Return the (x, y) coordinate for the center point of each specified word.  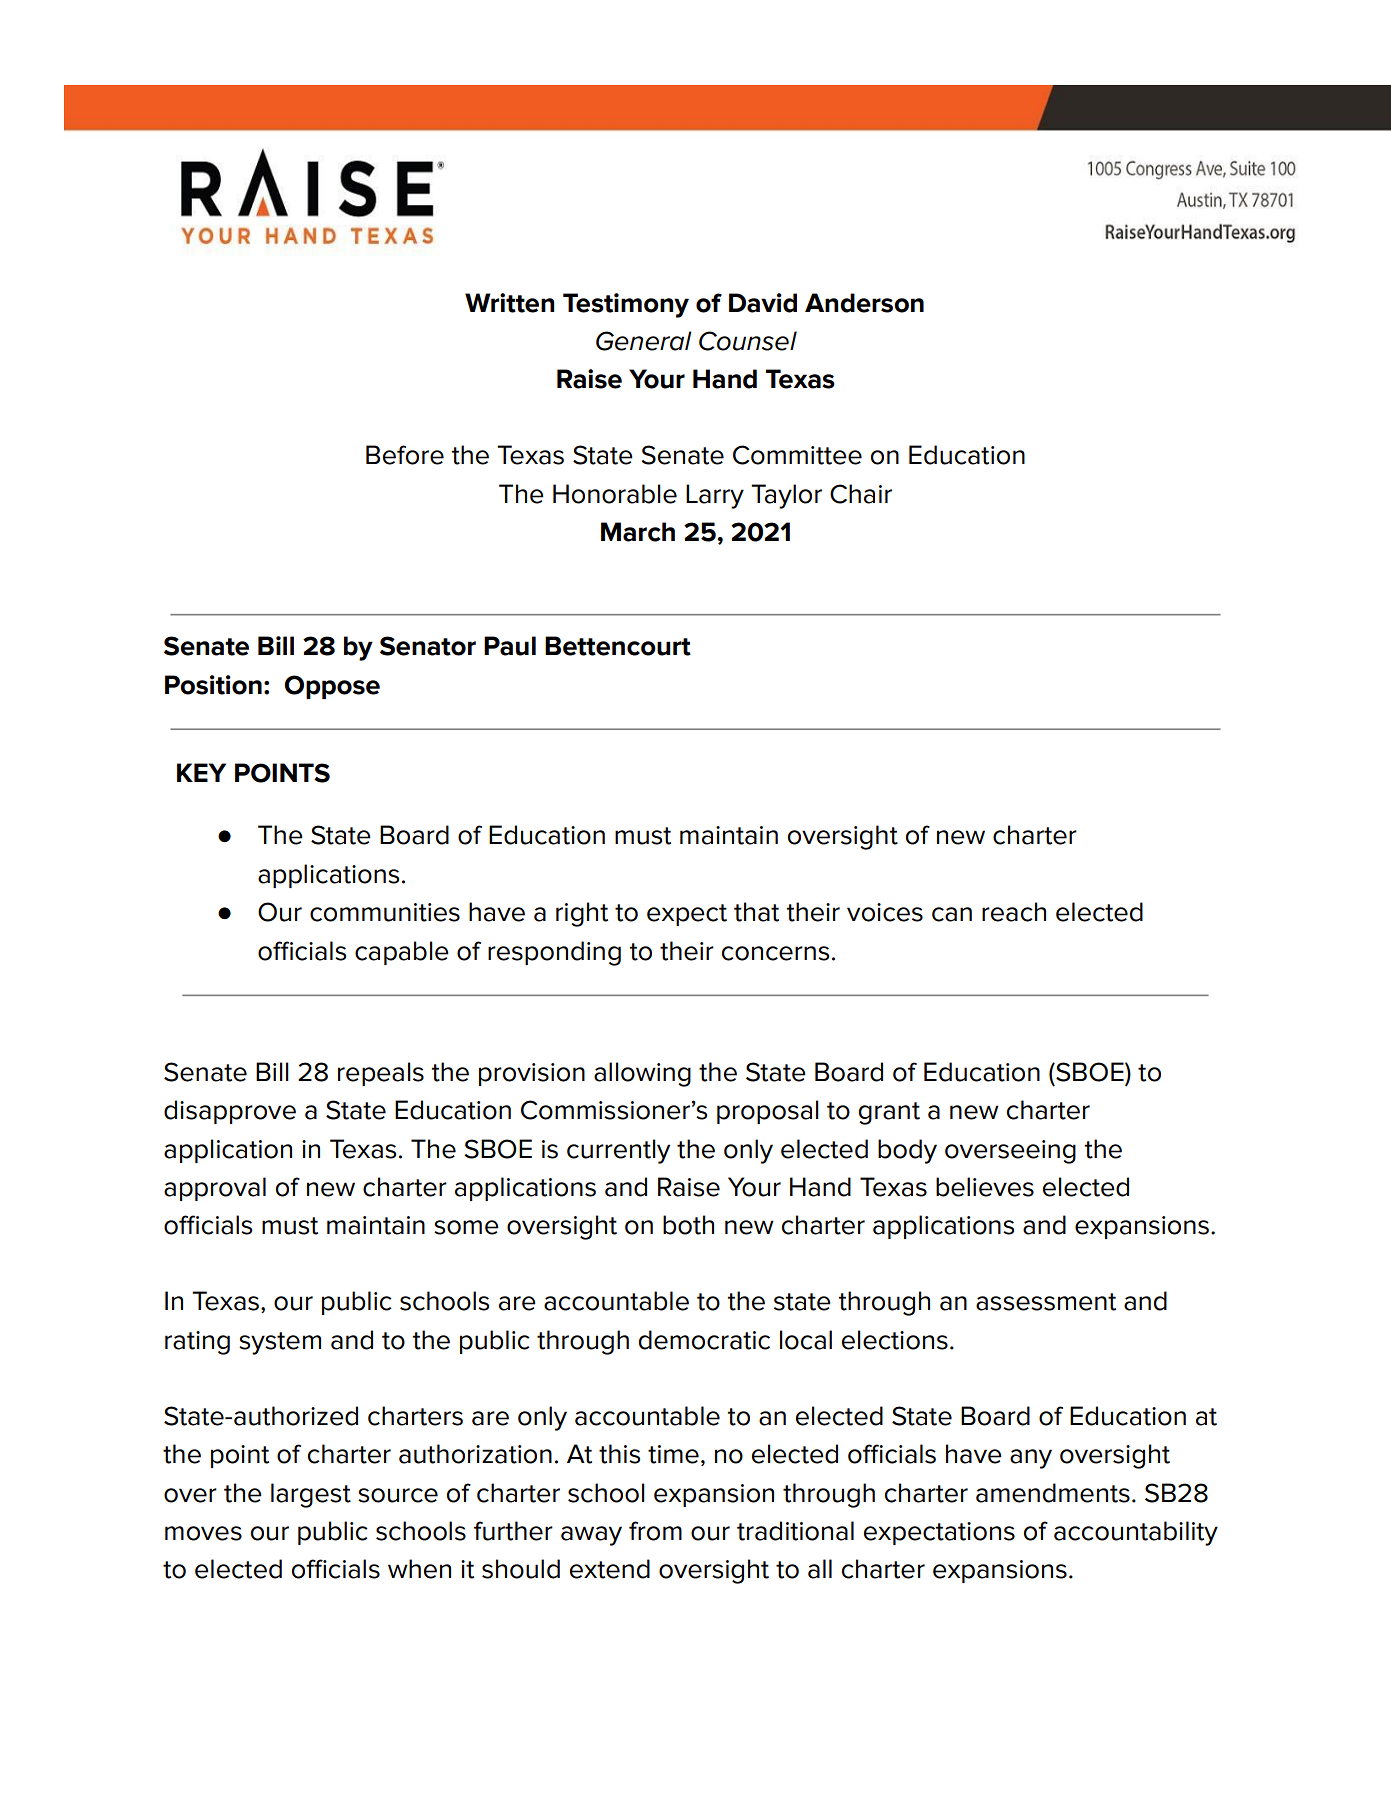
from (655, 1531)
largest (311, 1495)
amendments (1053, 1493)
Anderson (864, 303)
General (644, 341)
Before (405, 455)
